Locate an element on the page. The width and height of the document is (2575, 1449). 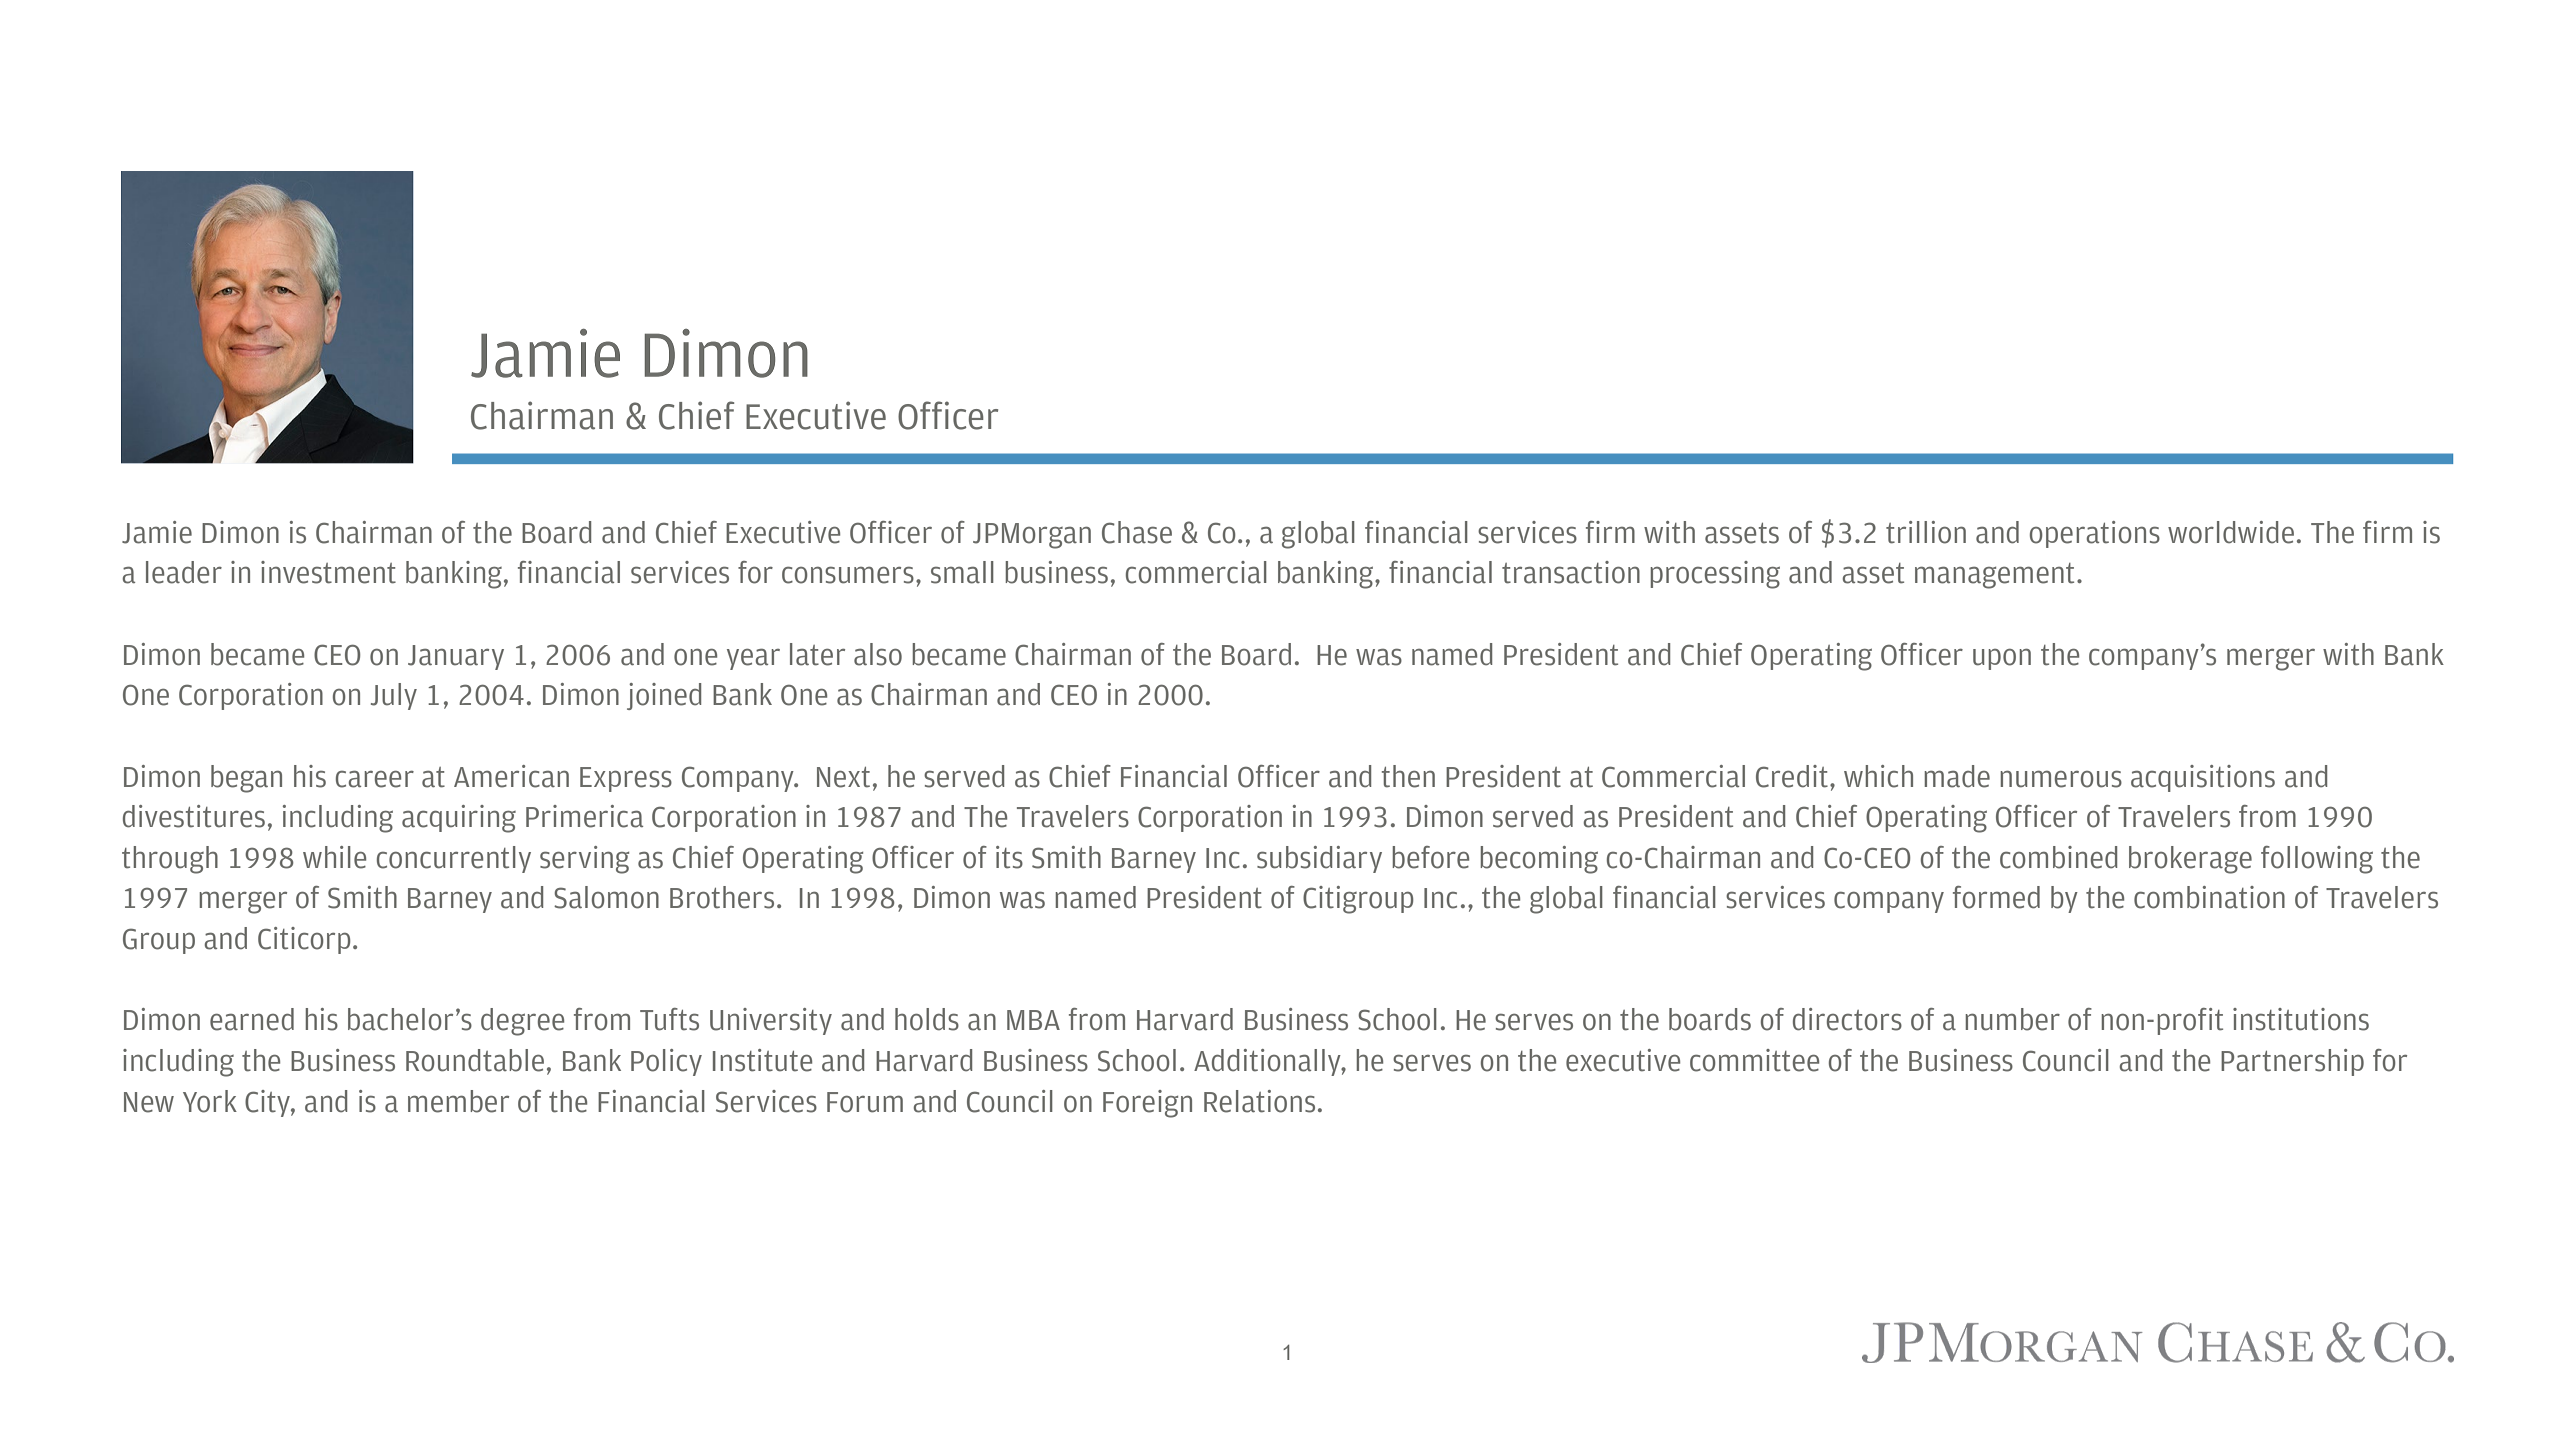
Chase is located at coordinates (1137, 532).
